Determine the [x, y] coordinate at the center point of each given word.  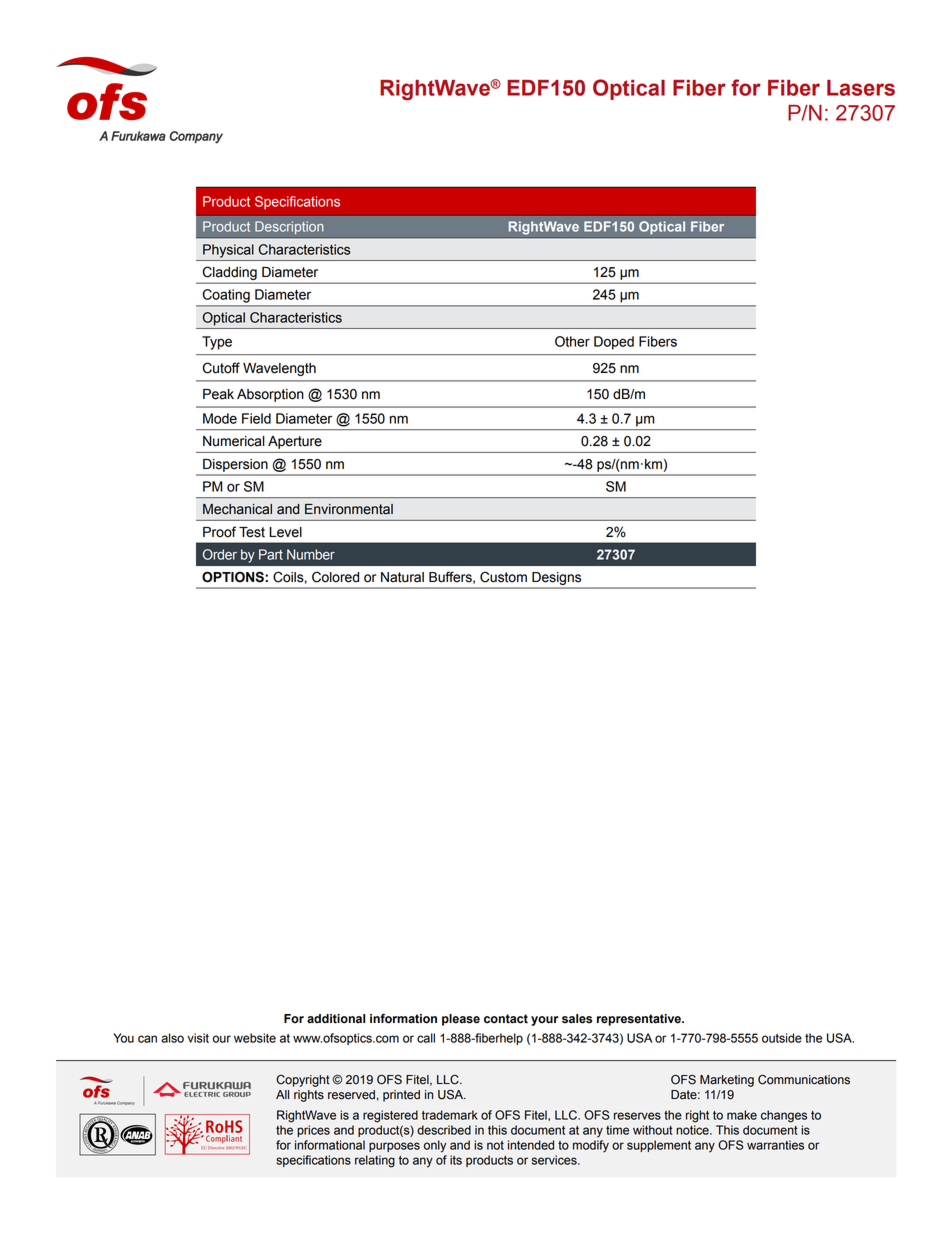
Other [572, 341]
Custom [503, 577]
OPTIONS [234, 577]
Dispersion [235, 465]
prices [313, 1131]
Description [289, 227]
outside [782, 1038]
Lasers [861, 88]
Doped [614, 343]
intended [531, 1145]
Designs [556, 578]
